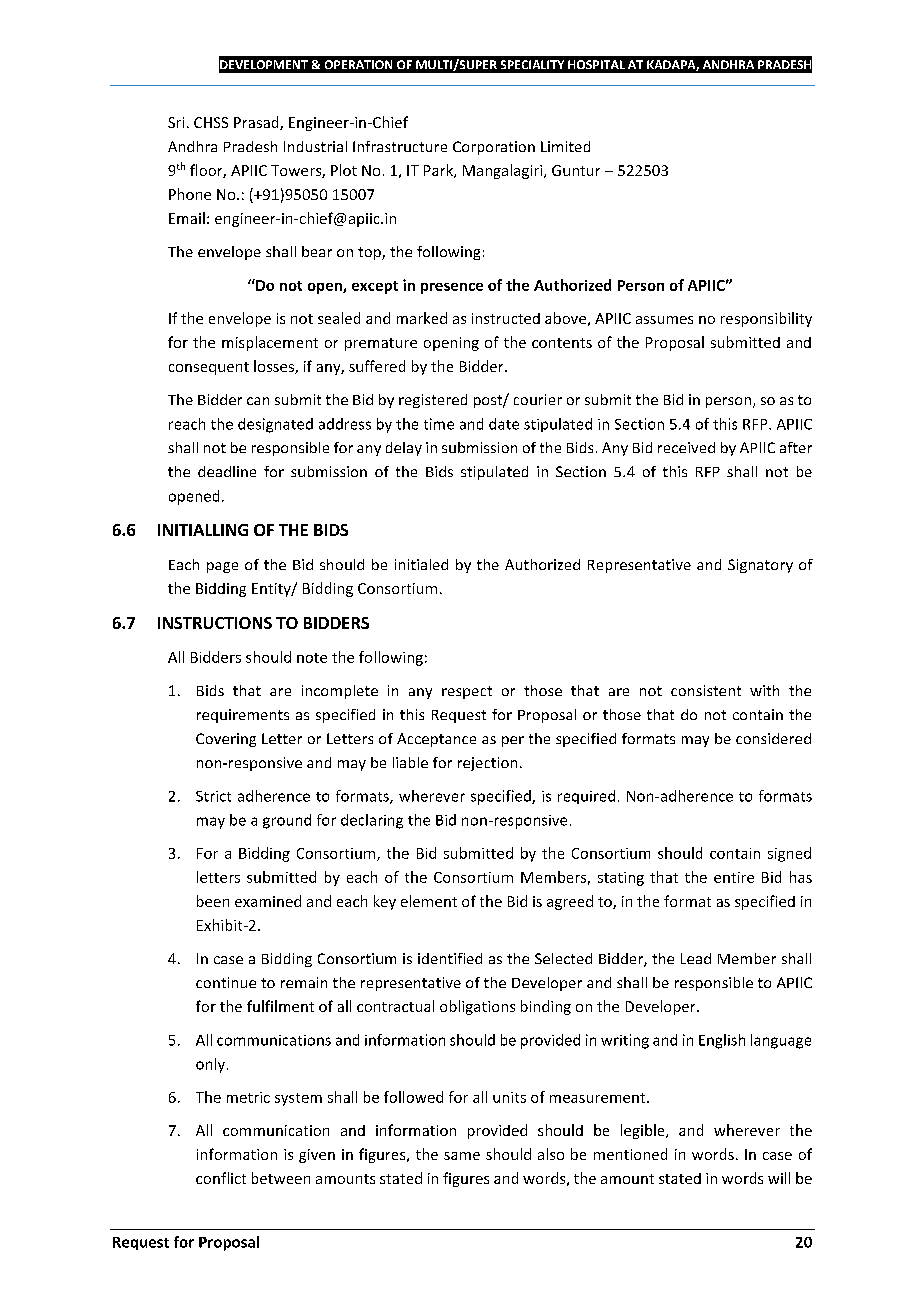 This document has height=1308, width=924. Describe the element at coordinates (494, 148) in the document. I see `Corporation` at that location.
